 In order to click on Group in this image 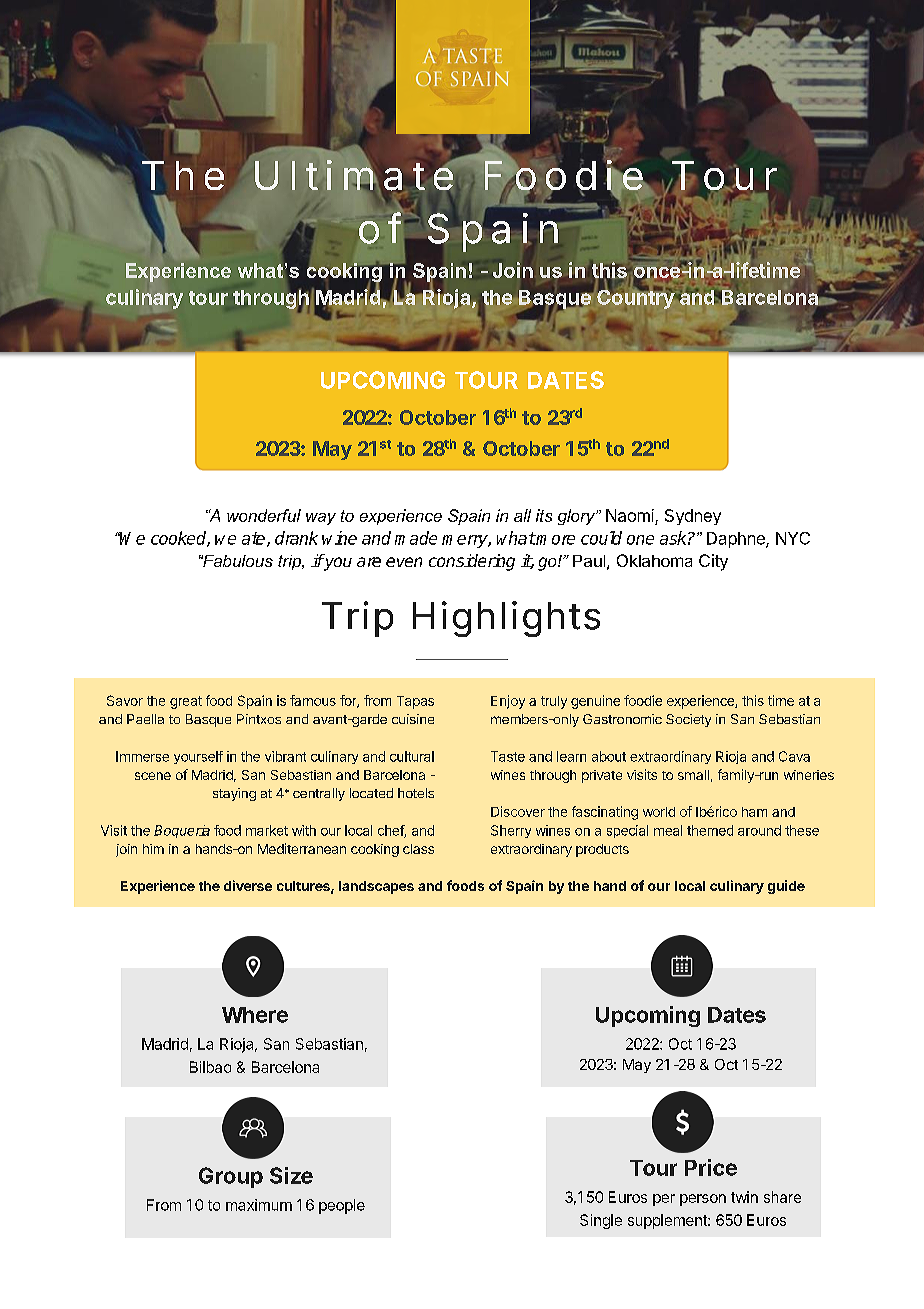, I will do `click(231, 1177)`.
